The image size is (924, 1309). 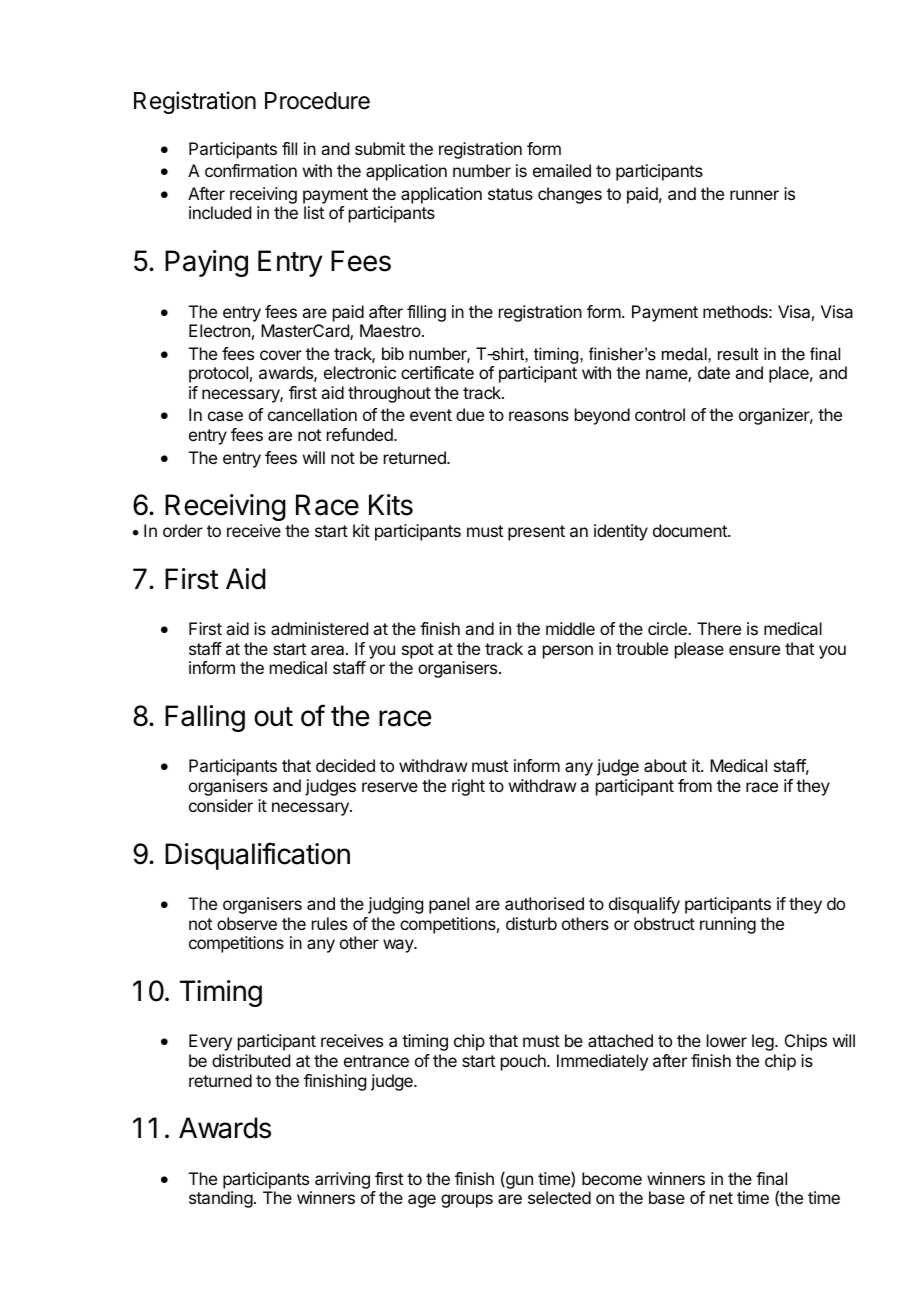 What do you see at coordinates (667, 1197) in the page?
I see `base` at bounding box center [667, 1197].
